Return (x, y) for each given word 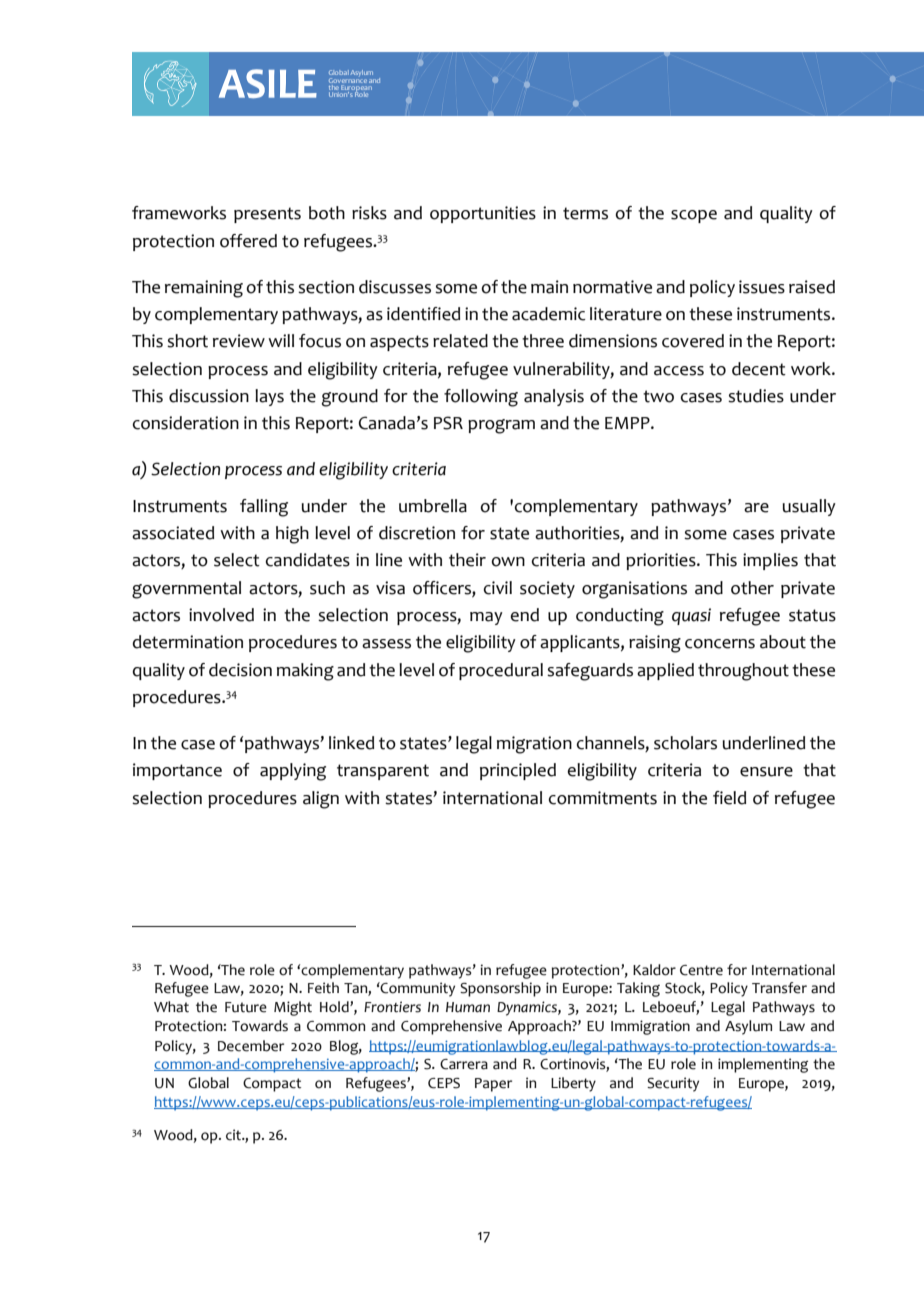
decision (240, 670)
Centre (701, 970)
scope (694, 216)
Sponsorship (500, 989)
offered (248, 241)
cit (234, 1135)
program (501, 426)
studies (756, 396)
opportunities (483, 214)
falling (264, 508)
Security (673, 1084)
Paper (493, 1085)
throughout (743, 672)
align (321, 800)
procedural (501, 671)
